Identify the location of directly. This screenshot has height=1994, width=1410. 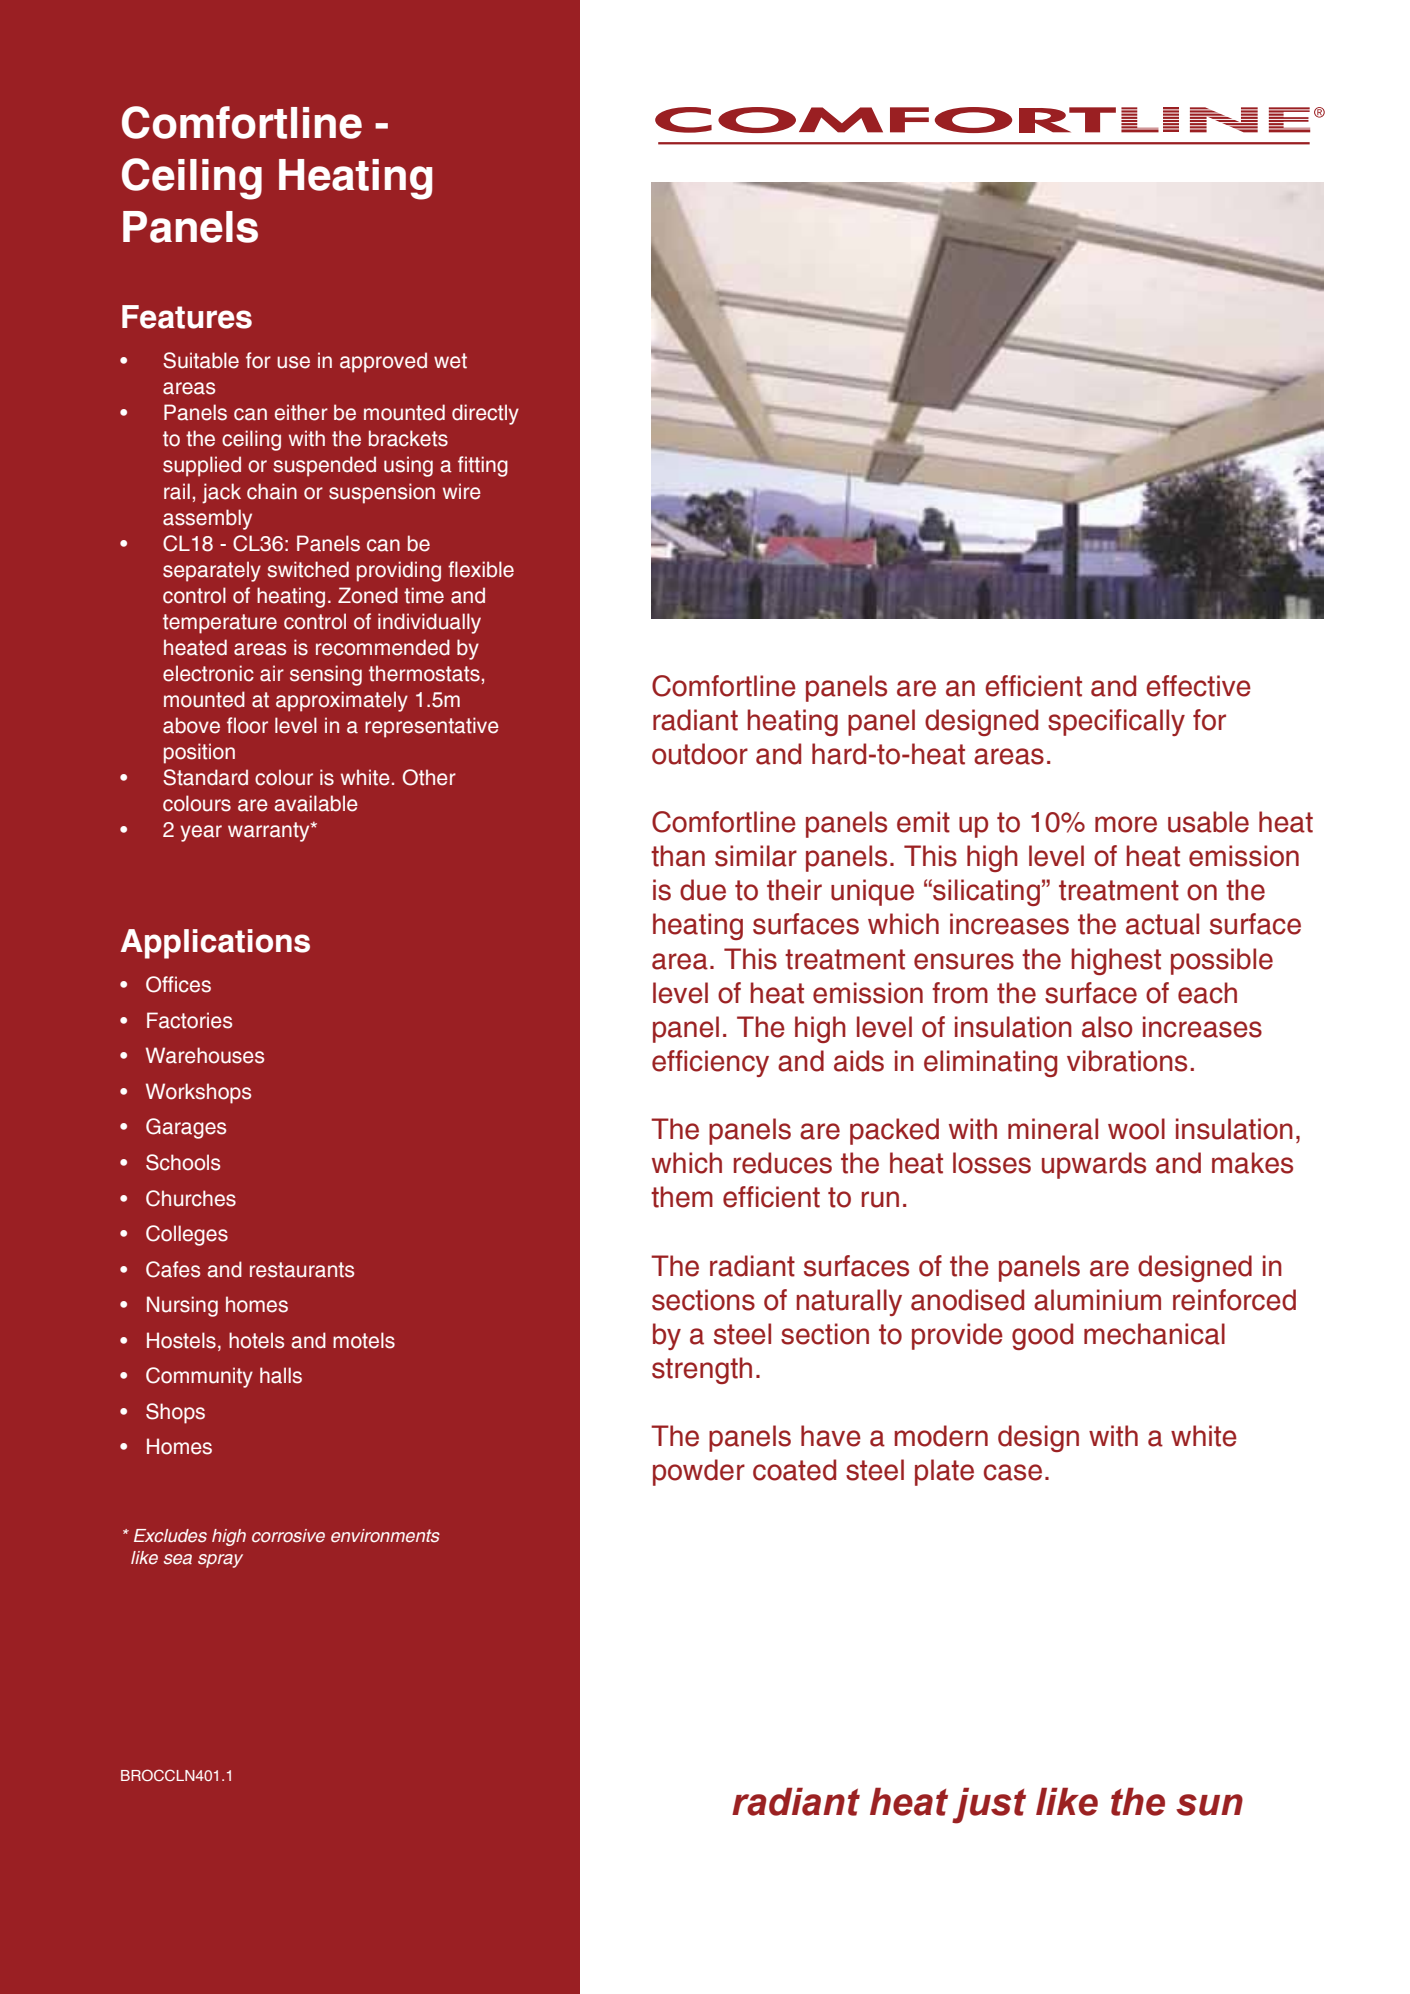
(485, 414).
